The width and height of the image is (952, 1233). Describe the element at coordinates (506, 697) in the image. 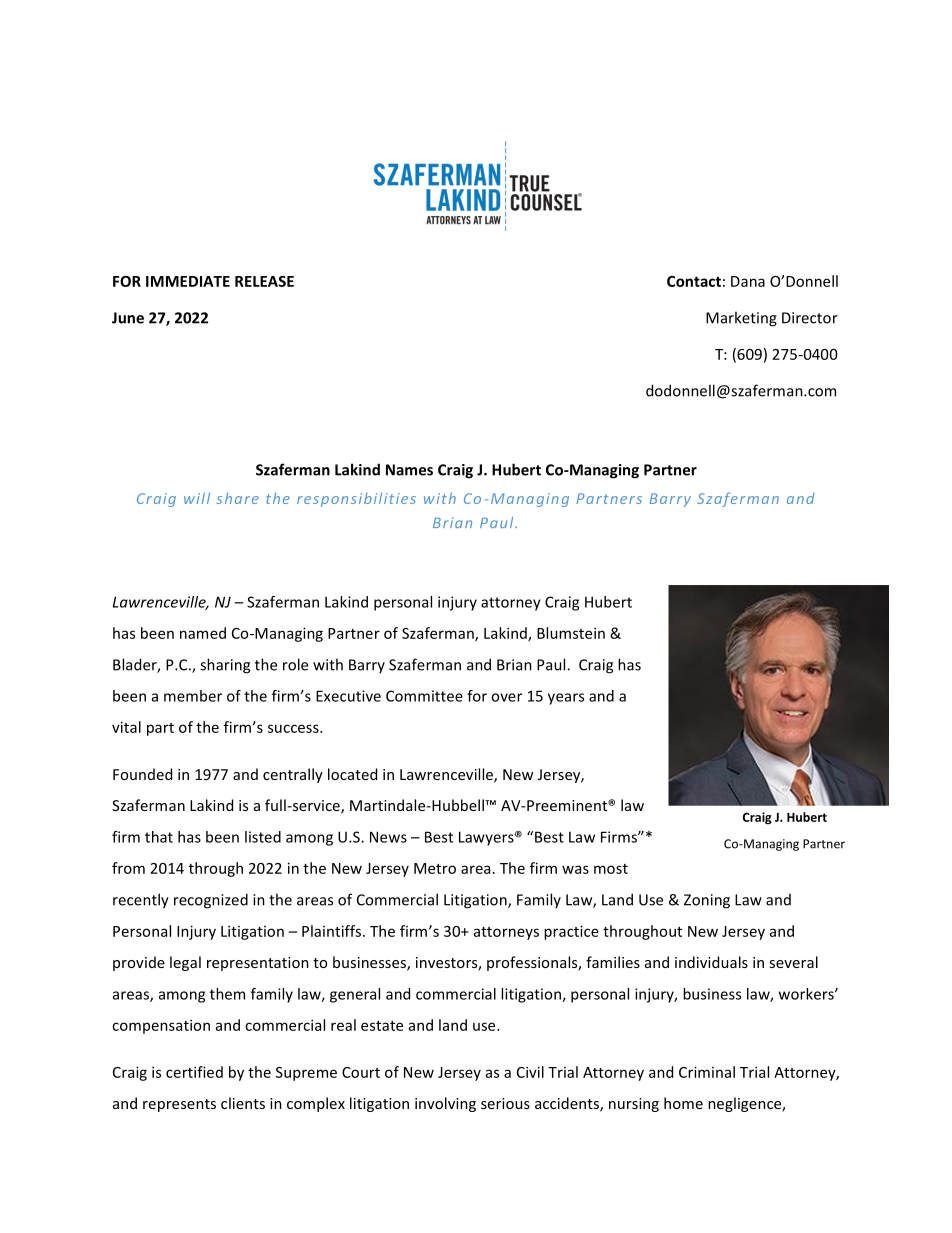

I see `over` at that location.
